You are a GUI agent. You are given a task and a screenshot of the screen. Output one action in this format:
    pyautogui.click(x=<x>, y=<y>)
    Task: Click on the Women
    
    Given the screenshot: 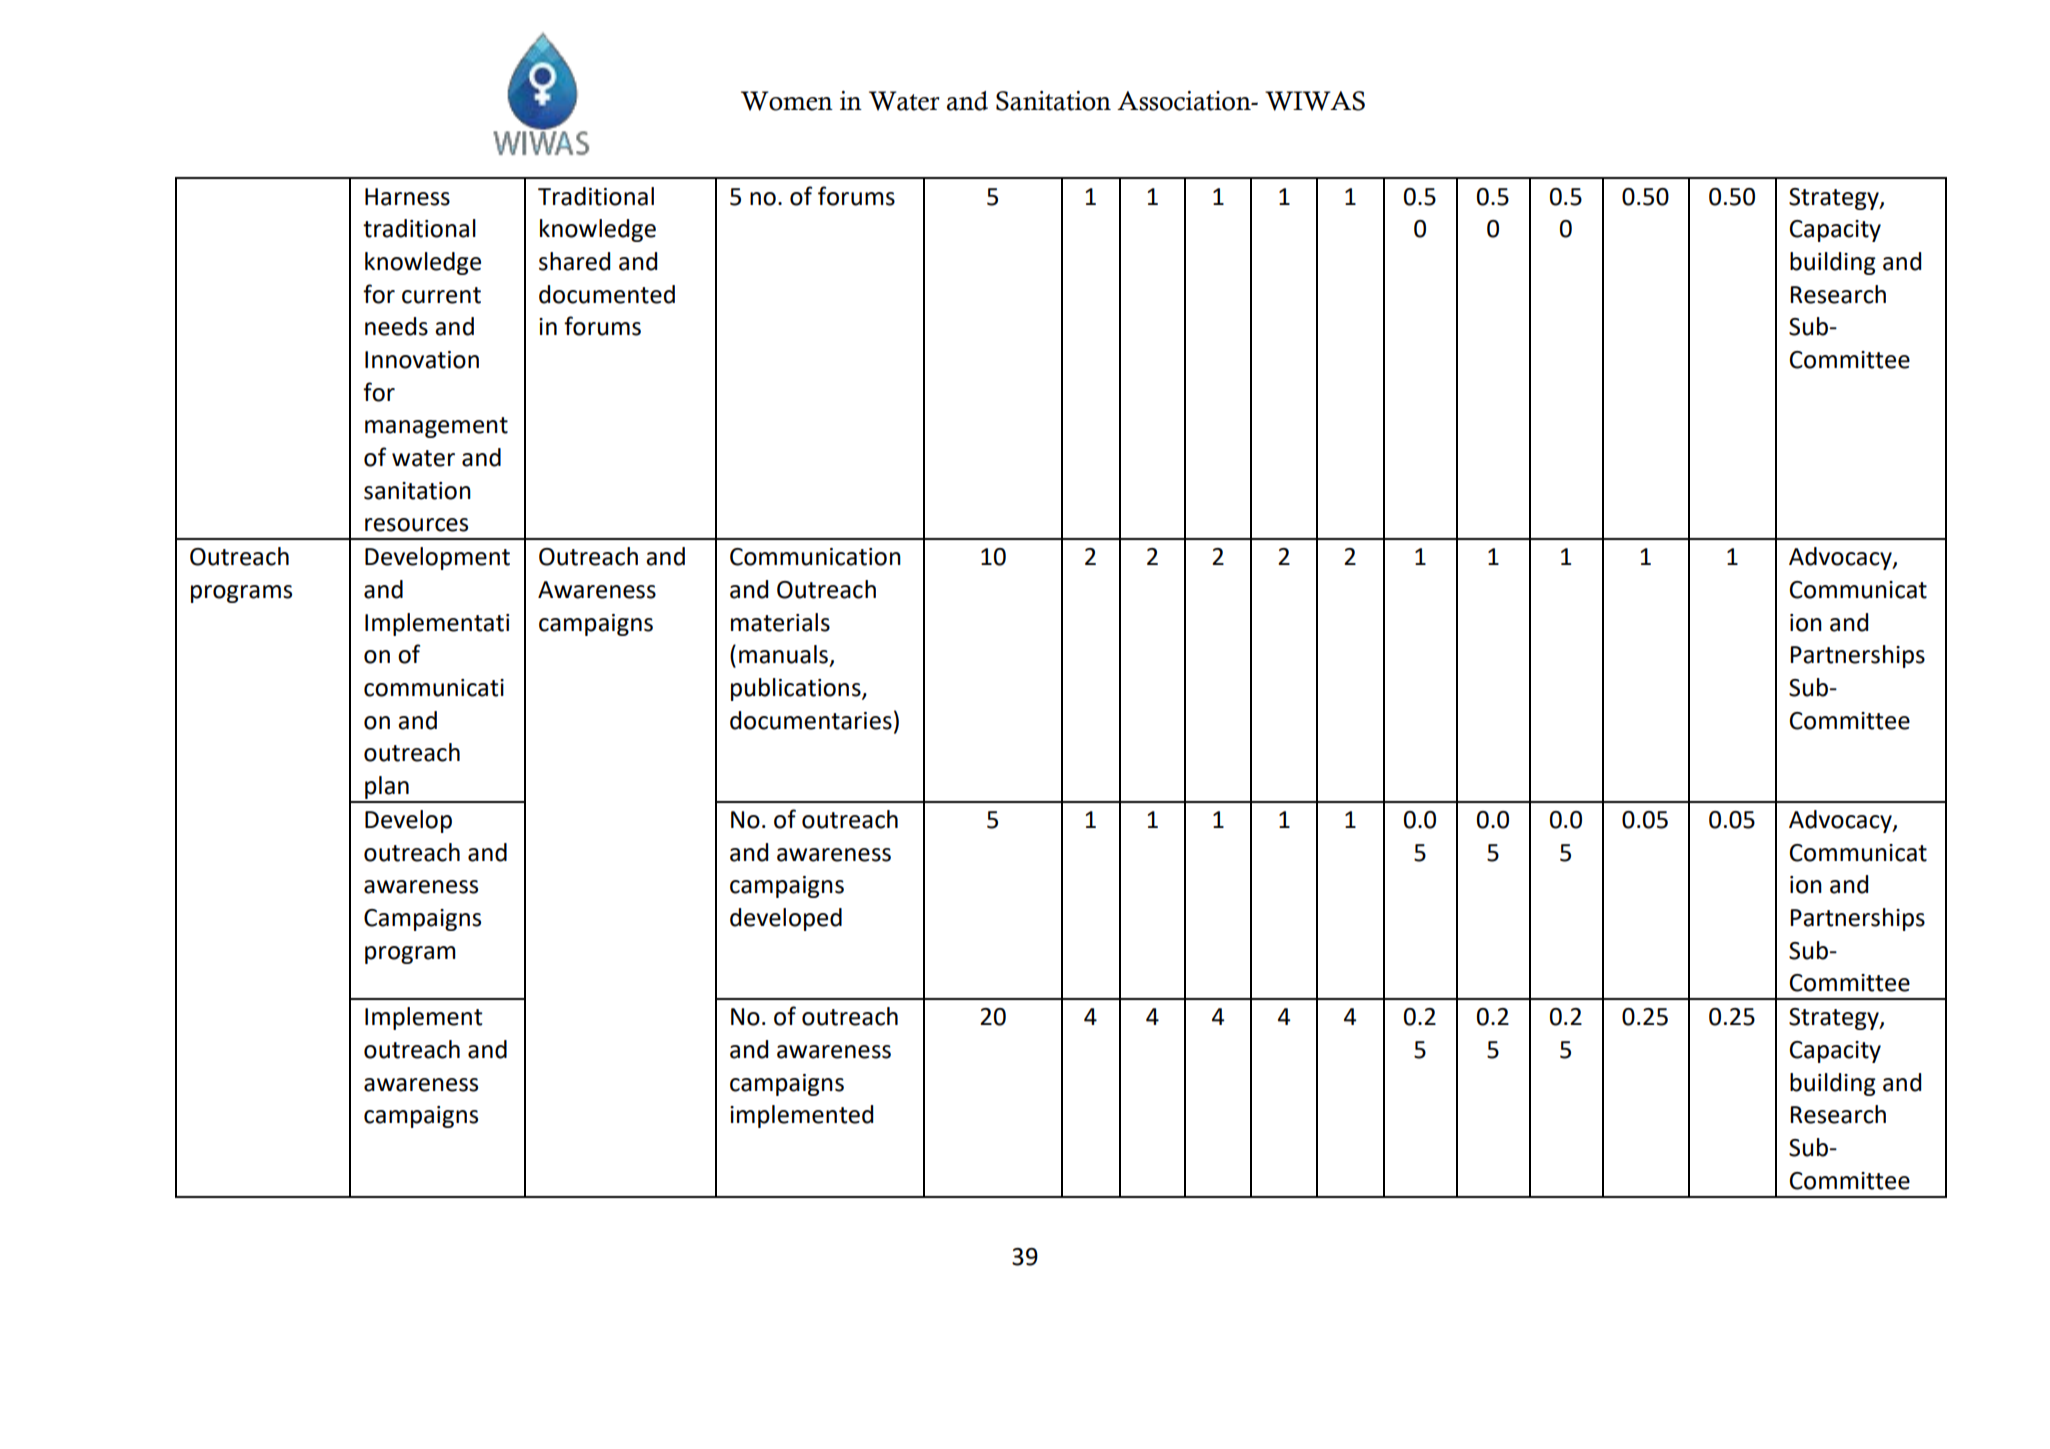 What is the action you would take?
    pyautogui.click(x=787, y=101)
